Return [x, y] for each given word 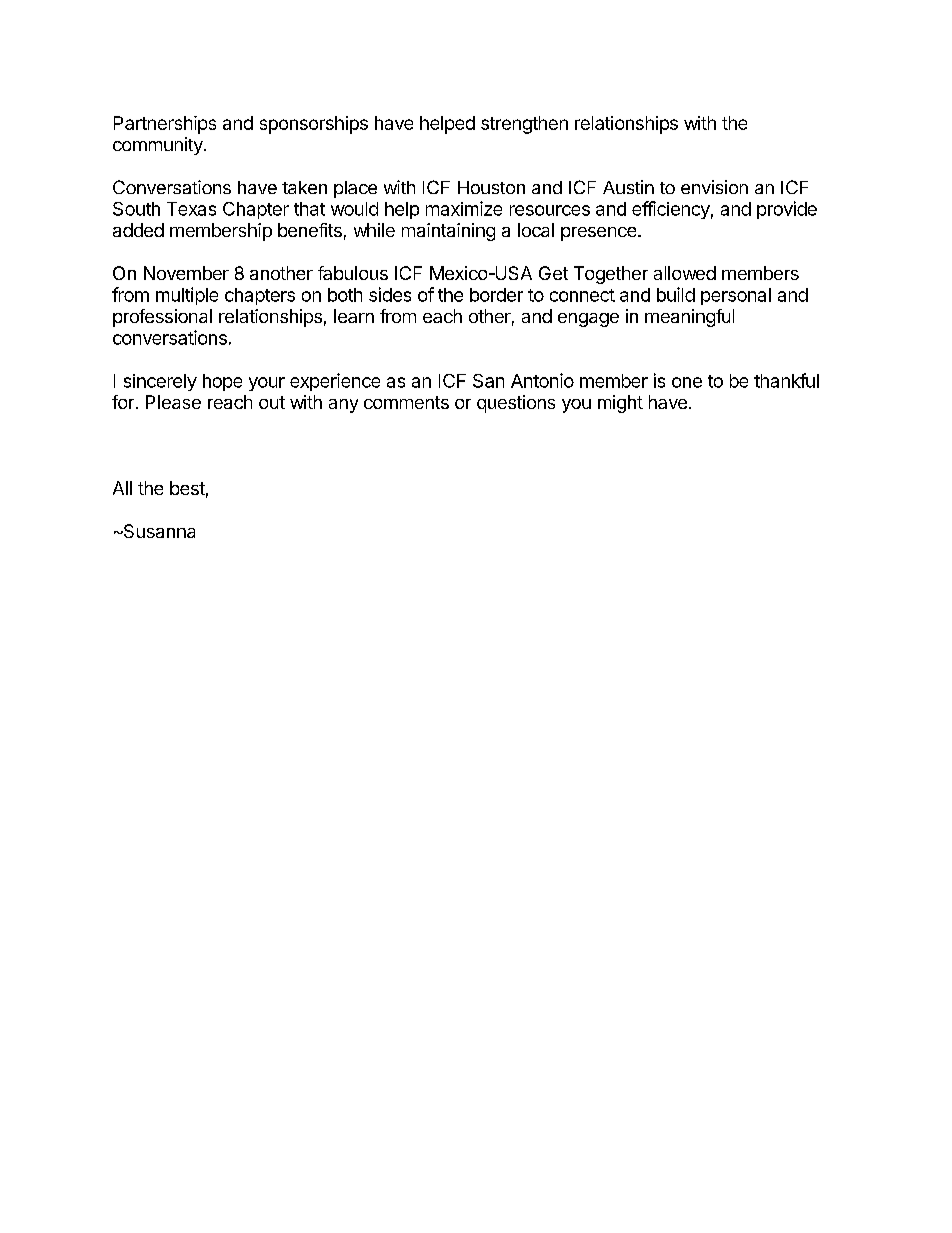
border [496, 295]
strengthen [524, 125]
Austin [628, 187]
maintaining [448, 232]
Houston [491, 187]
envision [714, 187]
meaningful [689, 318]
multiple [187, 296]
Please [173, 402]
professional [162, 318]
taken [304, 187]
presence [600, 234]
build [676, 294]
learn [354, 316]
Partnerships [165, 125]
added [138, 230]
